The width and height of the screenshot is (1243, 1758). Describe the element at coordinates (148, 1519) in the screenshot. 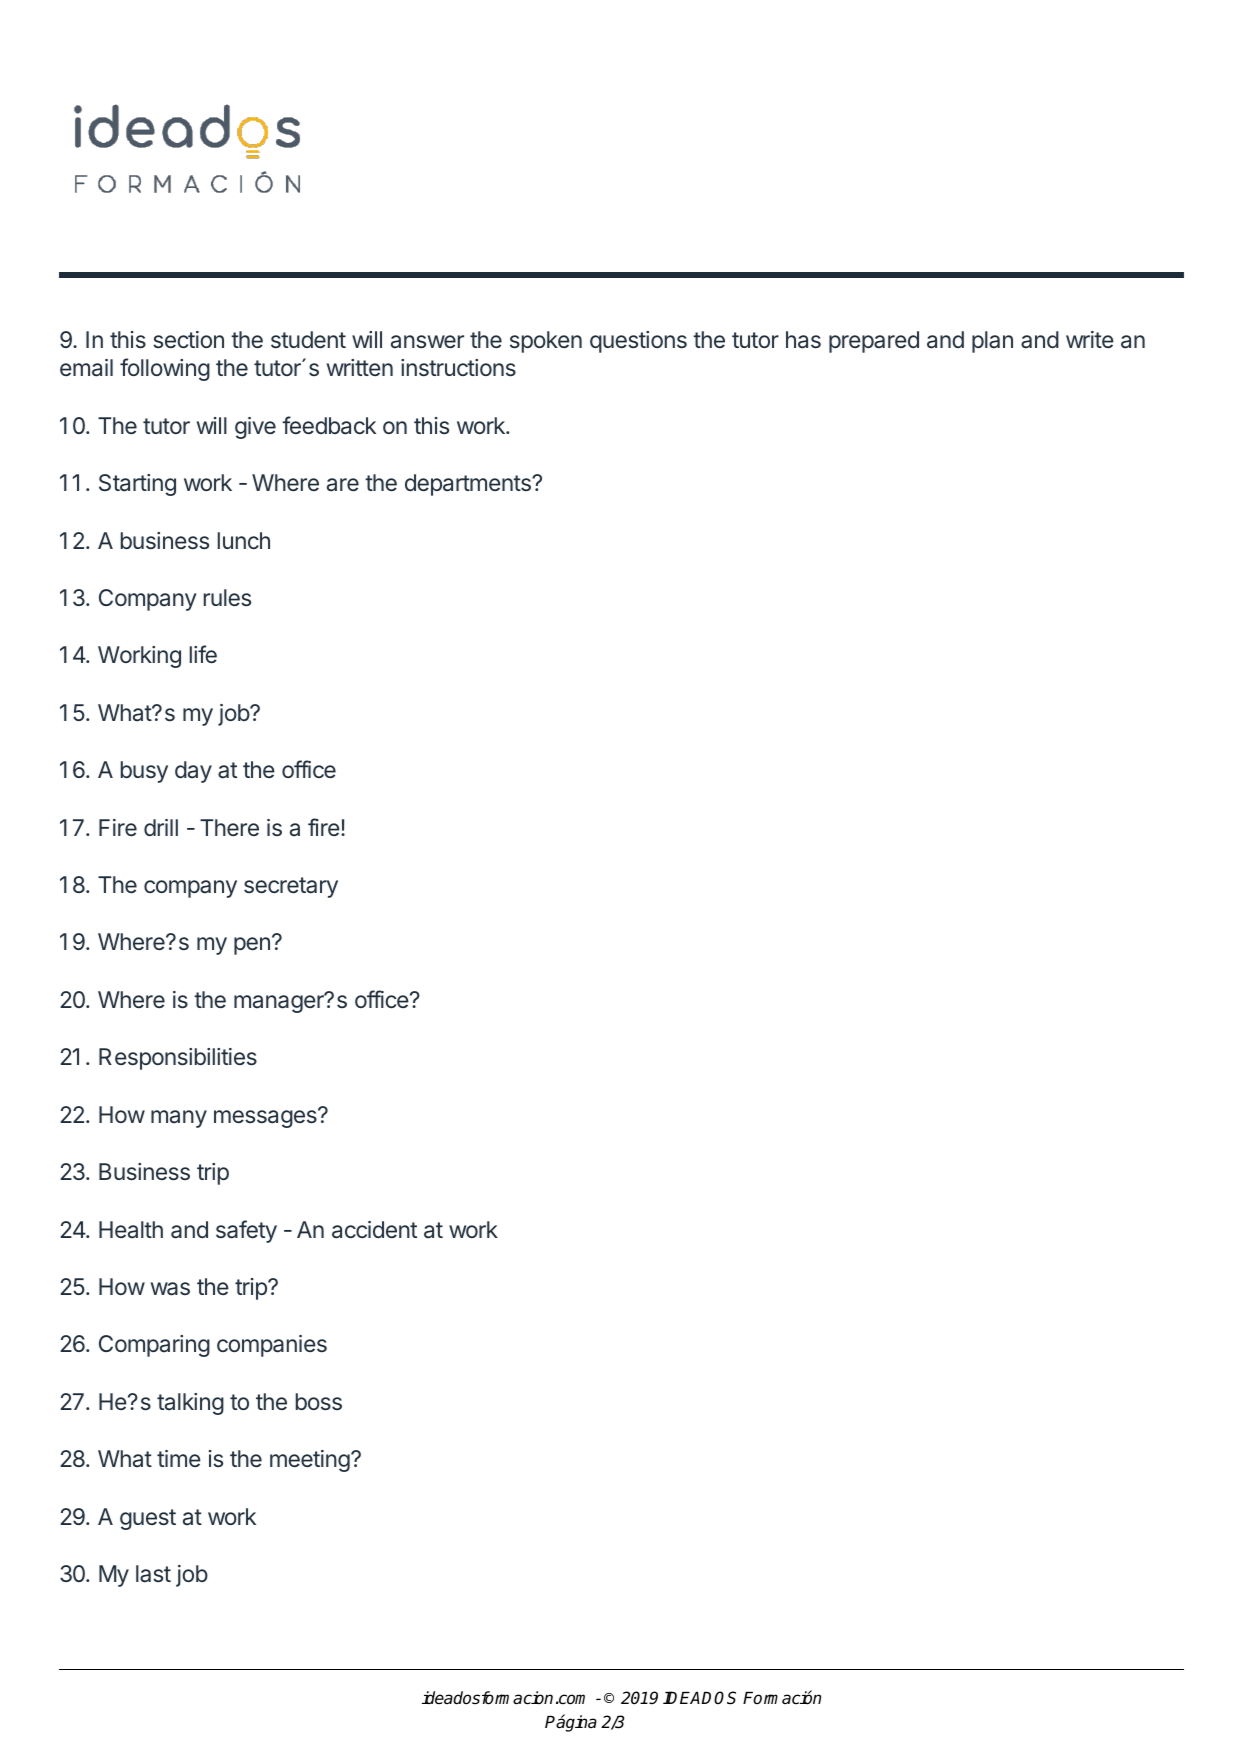

I see `guest` at that location.
